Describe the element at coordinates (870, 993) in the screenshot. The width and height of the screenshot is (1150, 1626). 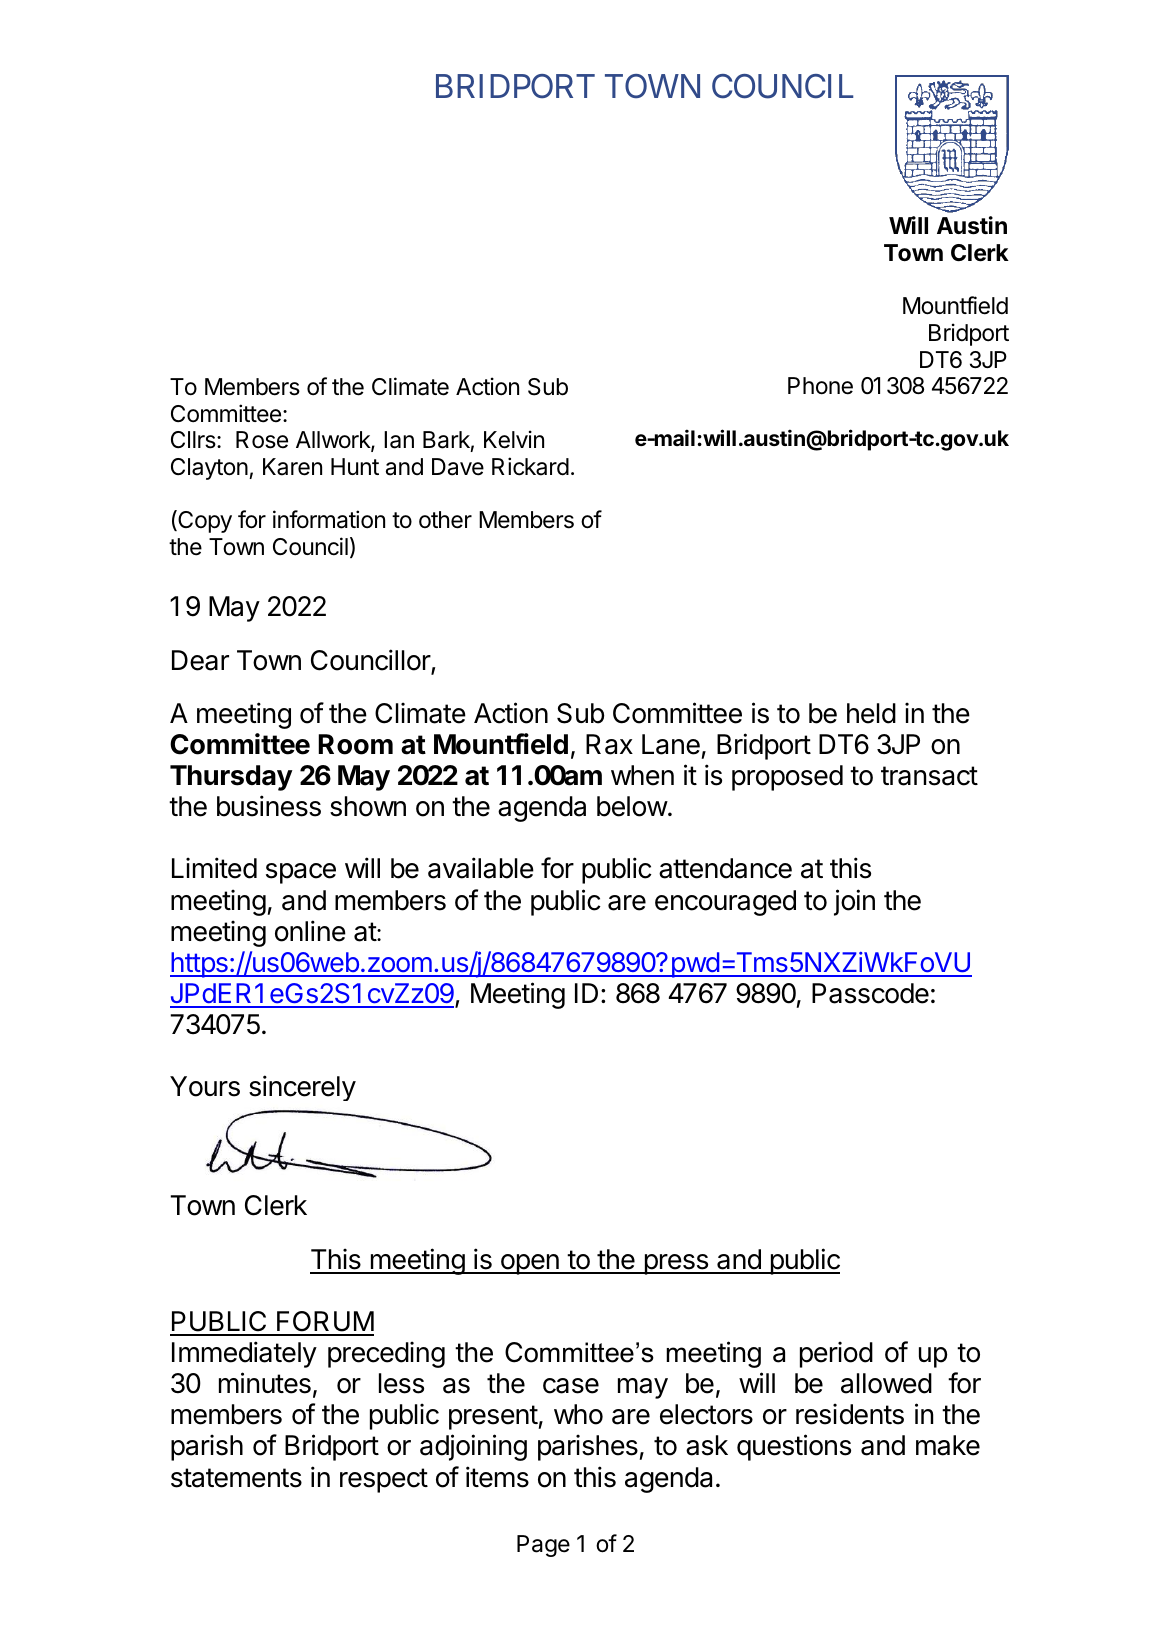
I see `Passcode` at that location.
